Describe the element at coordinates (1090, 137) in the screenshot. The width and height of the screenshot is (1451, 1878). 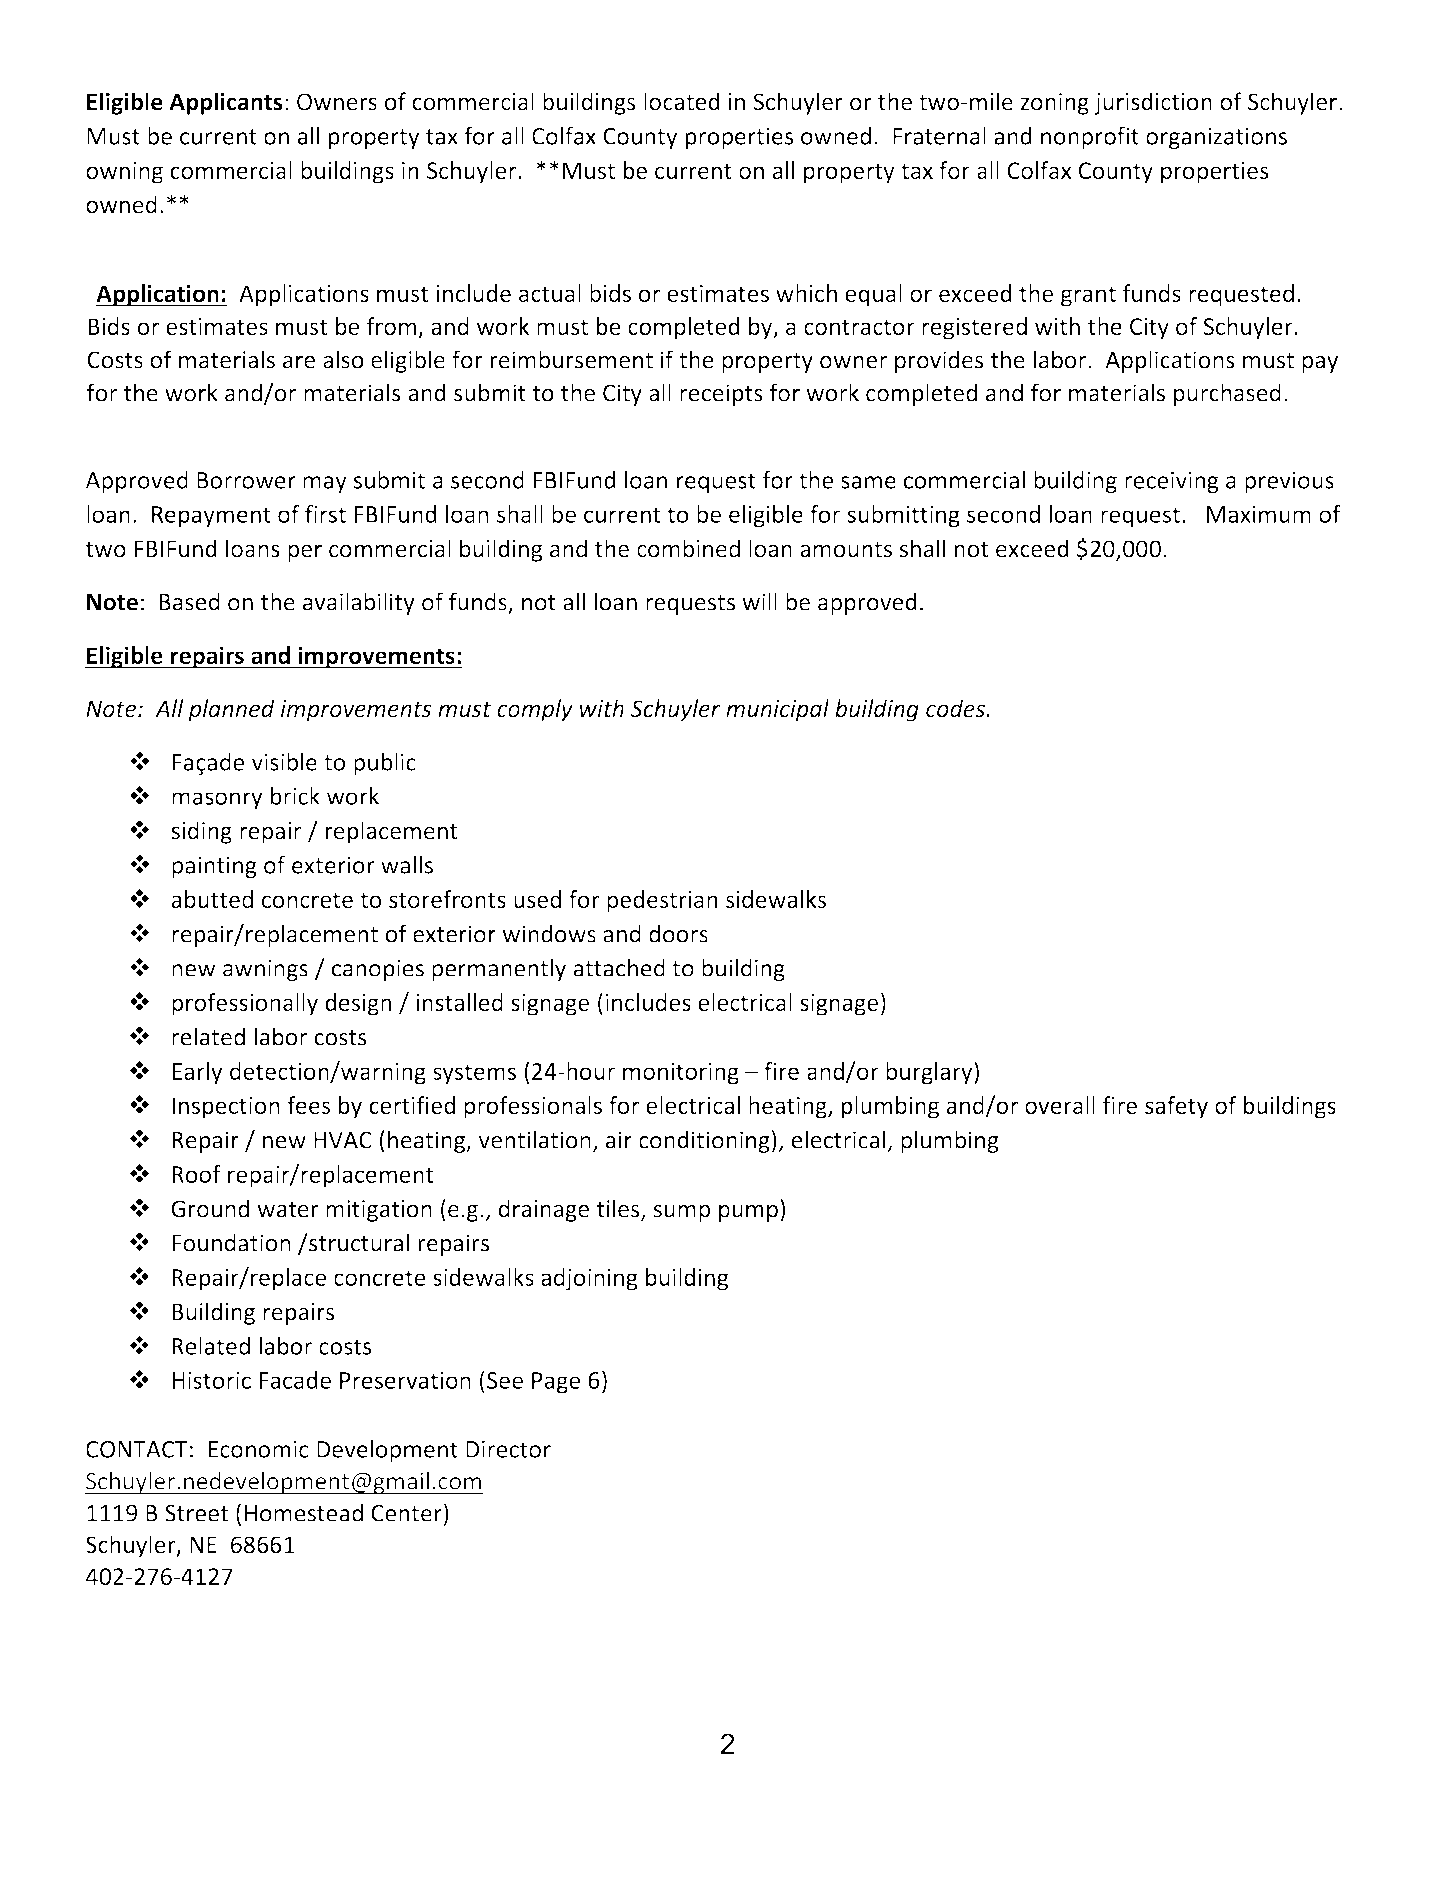
I see `nonprofit` at that location.
